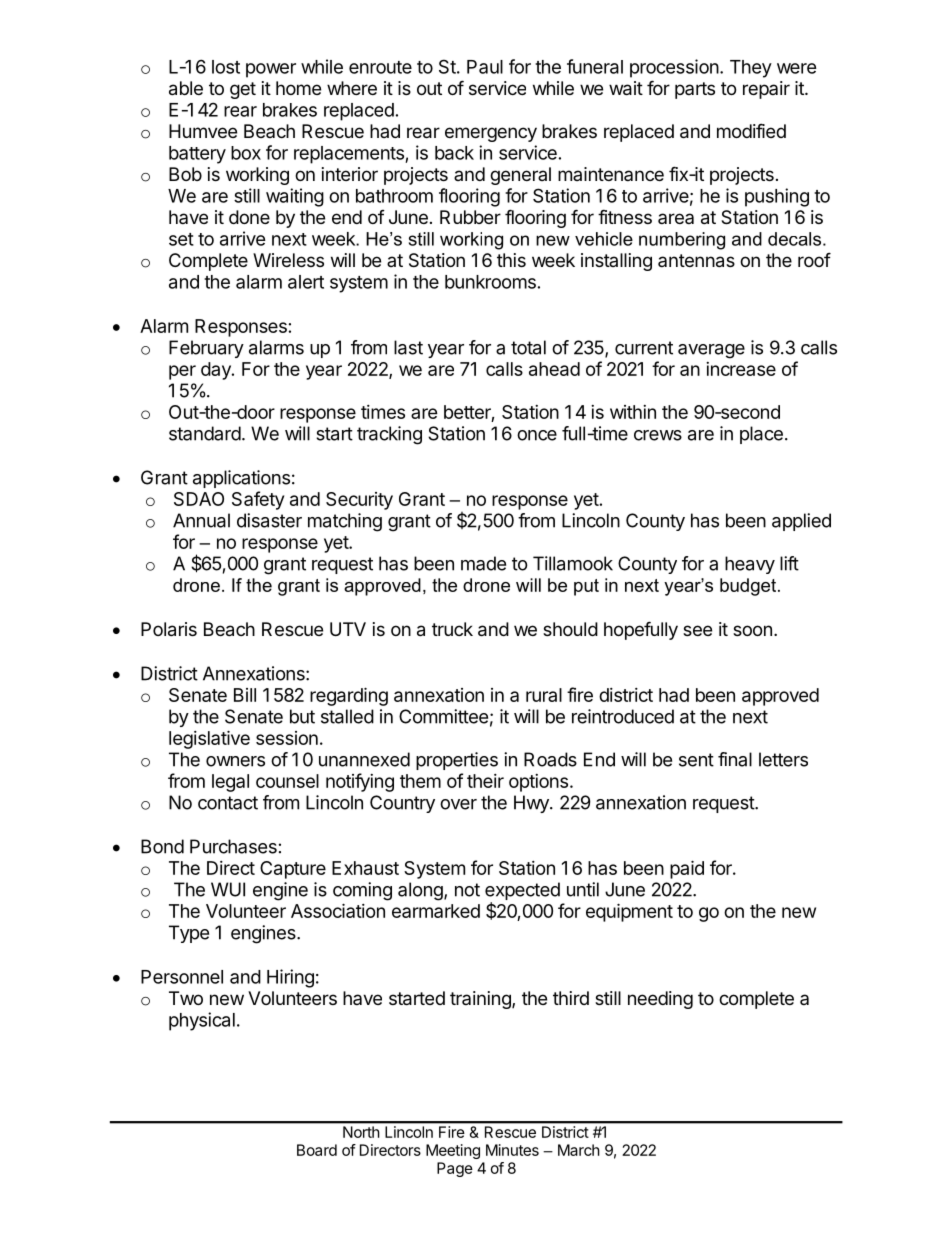 The height and width of the screenshot is (1233, 952). I want to click on soon, so click(752, 630).
